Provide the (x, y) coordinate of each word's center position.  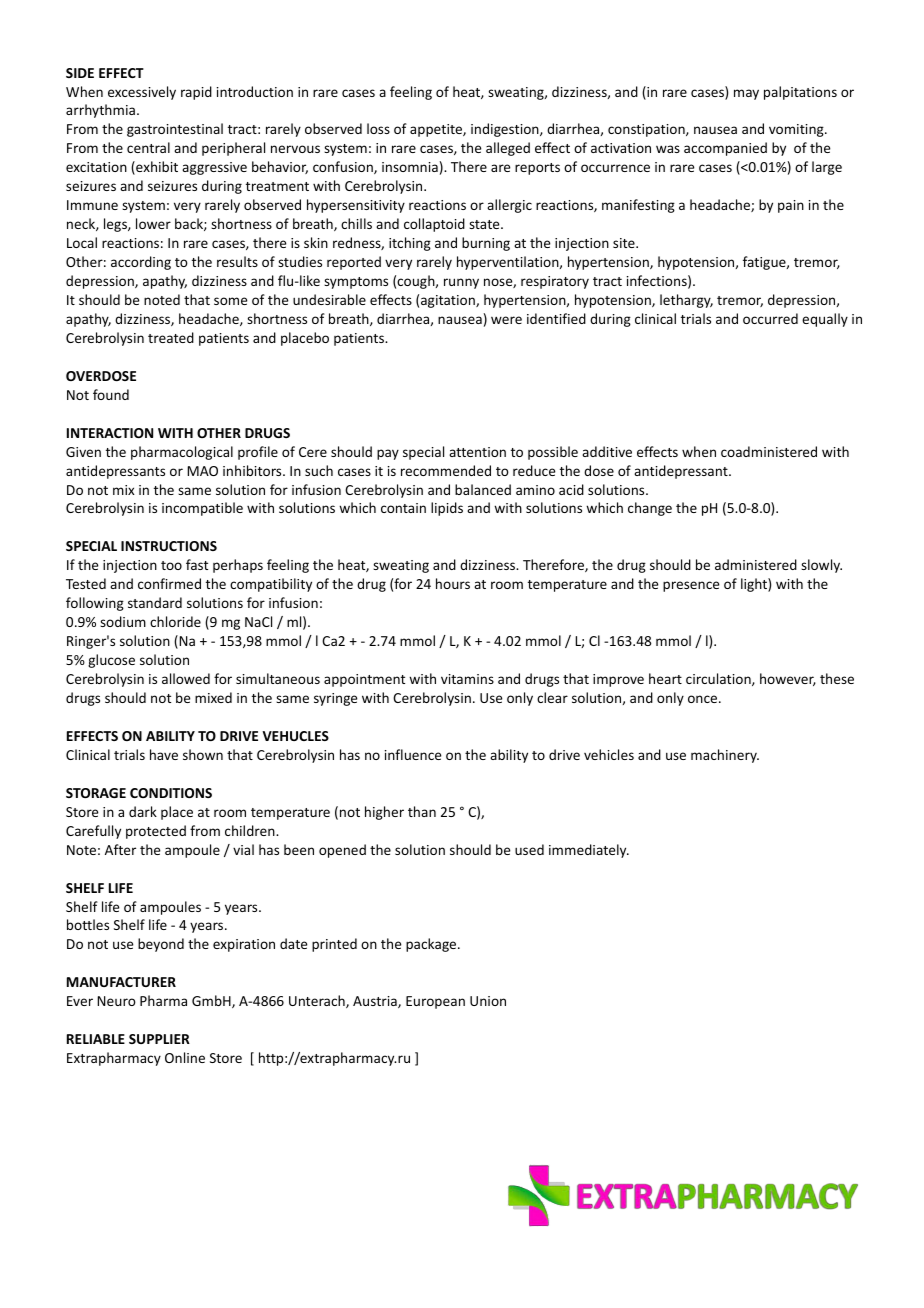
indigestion (506, 130)
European (435, 1002)
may (746, 94)
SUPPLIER (159, 1039)
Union (488, 1001)
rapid (196, 93)
